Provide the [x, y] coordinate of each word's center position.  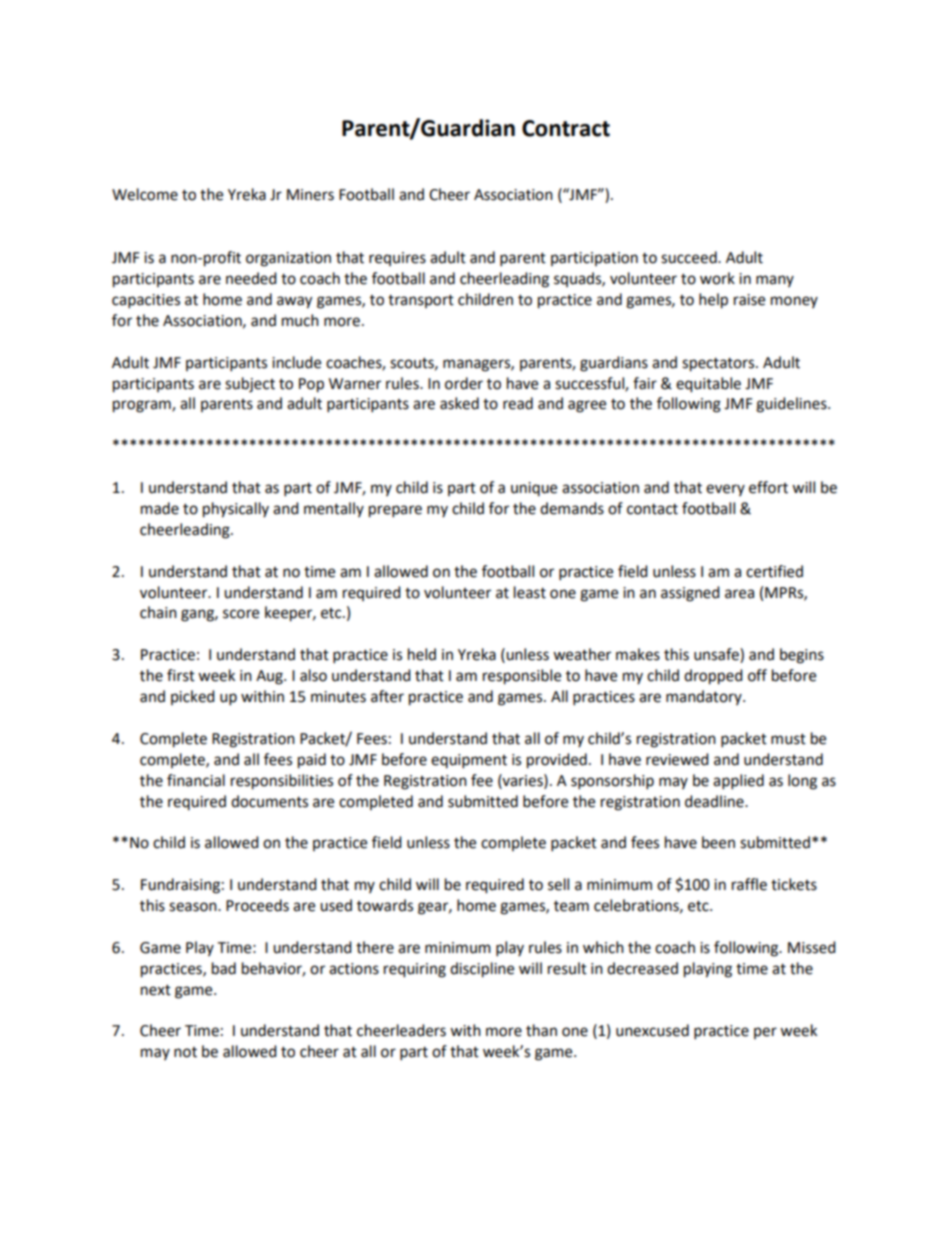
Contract [566, 128]
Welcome [145, 194]
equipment [469, 761]
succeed [690, 257]
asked [459, 403]
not [185, 1052]
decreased [642, 968]
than [541, 1030]
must [788, 739]
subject [250, 385]
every [725, 490]
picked [193, 697]
